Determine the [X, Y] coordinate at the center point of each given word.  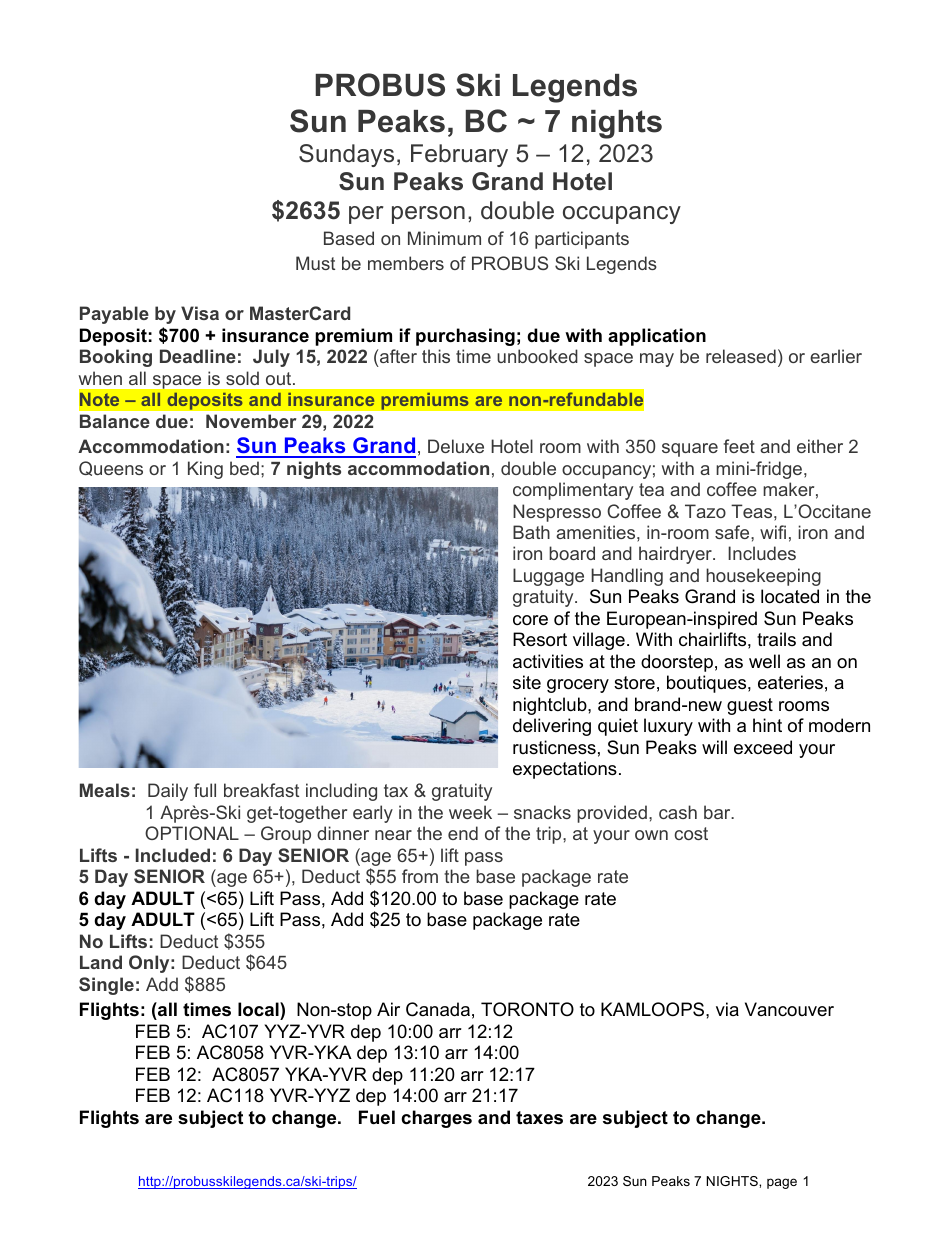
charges [436, 1119]
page [782, 1183]
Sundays [346, 155]
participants [582, 240]
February [459, 155]
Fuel [377, 1117]
